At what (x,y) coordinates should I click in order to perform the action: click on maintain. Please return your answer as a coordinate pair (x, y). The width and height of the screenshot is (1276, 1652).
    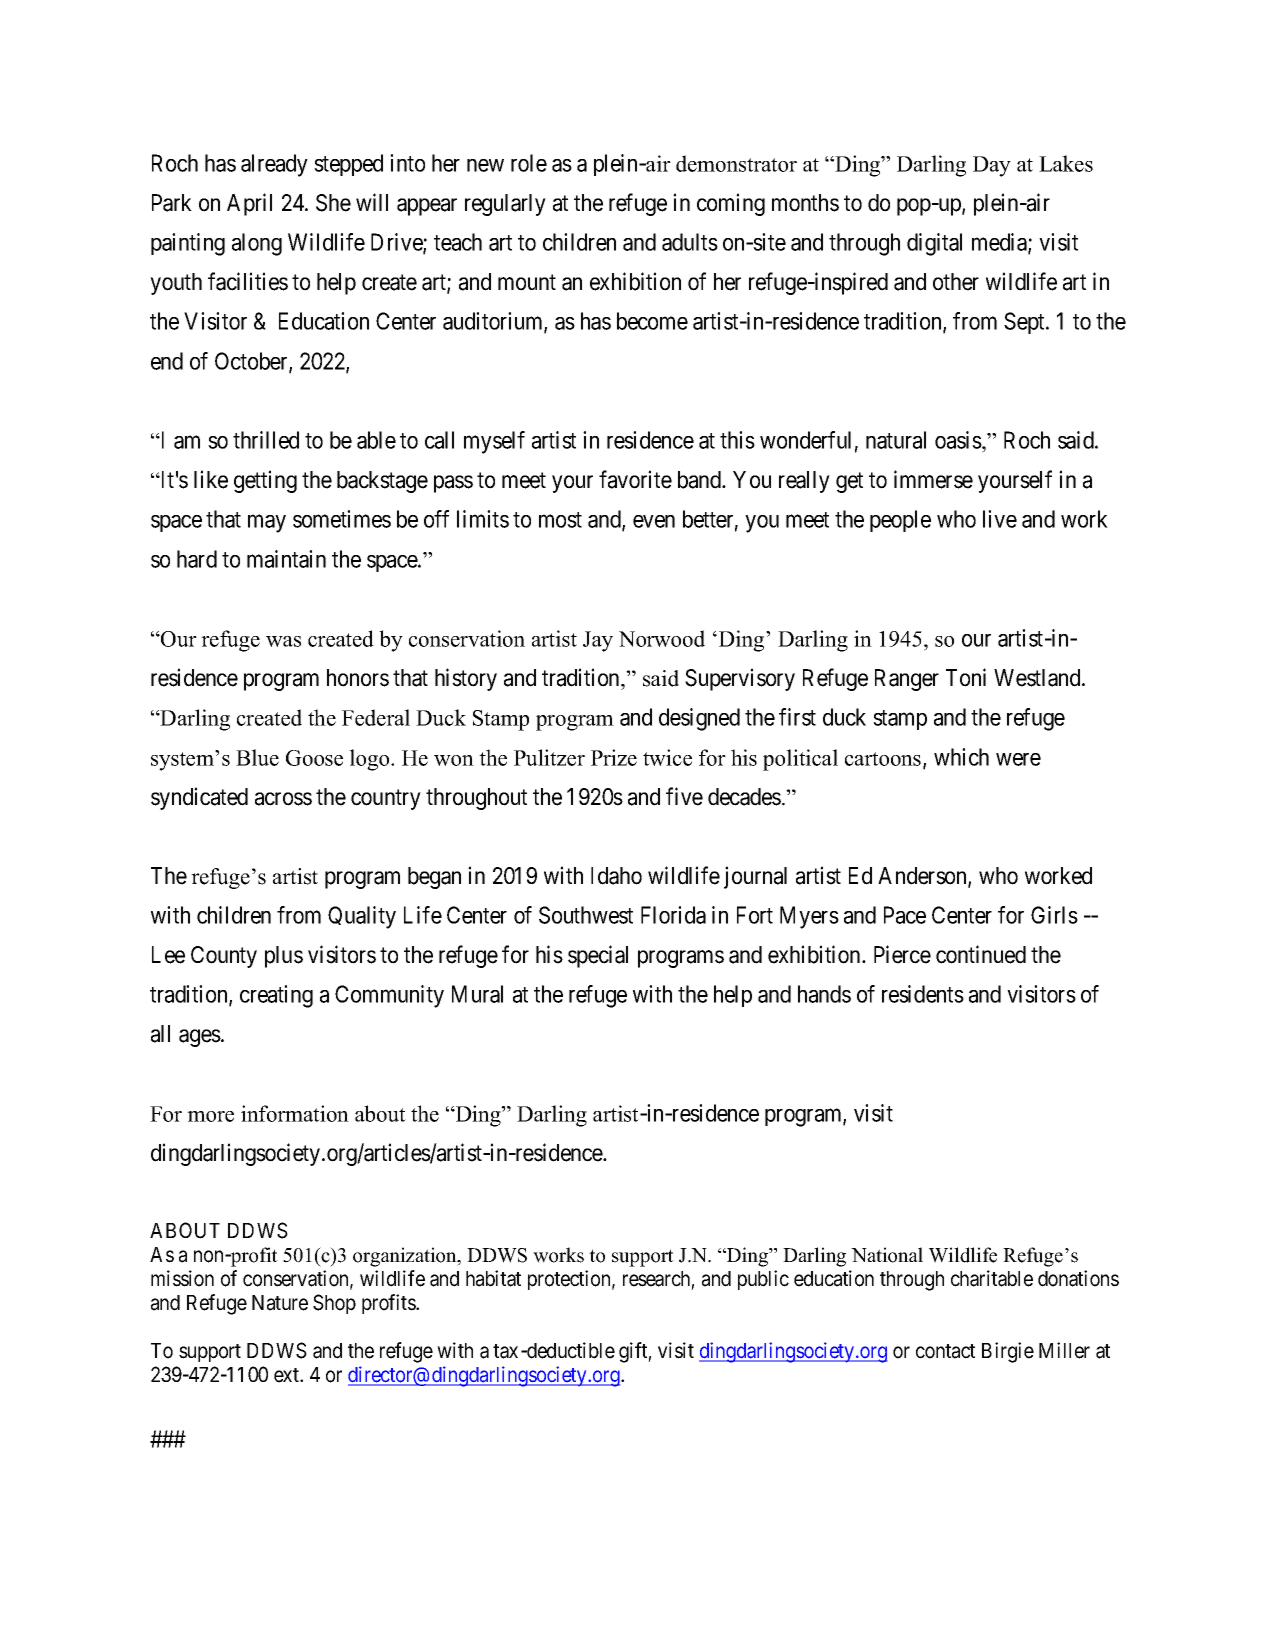
    Looking at the image, I should click on (286, 559).
